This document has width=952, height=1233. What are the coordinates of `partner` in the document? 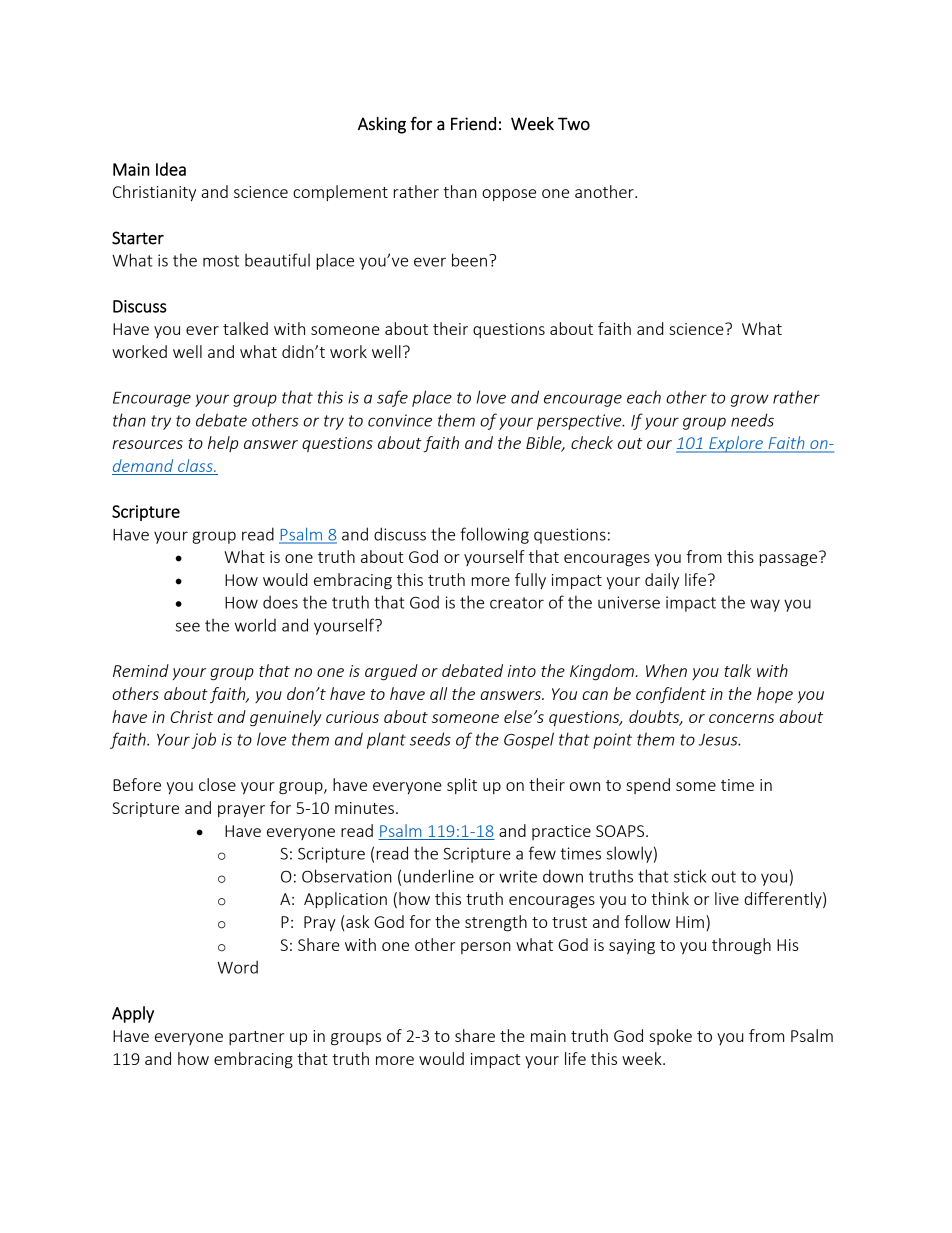 It's located at (256, 1038).
